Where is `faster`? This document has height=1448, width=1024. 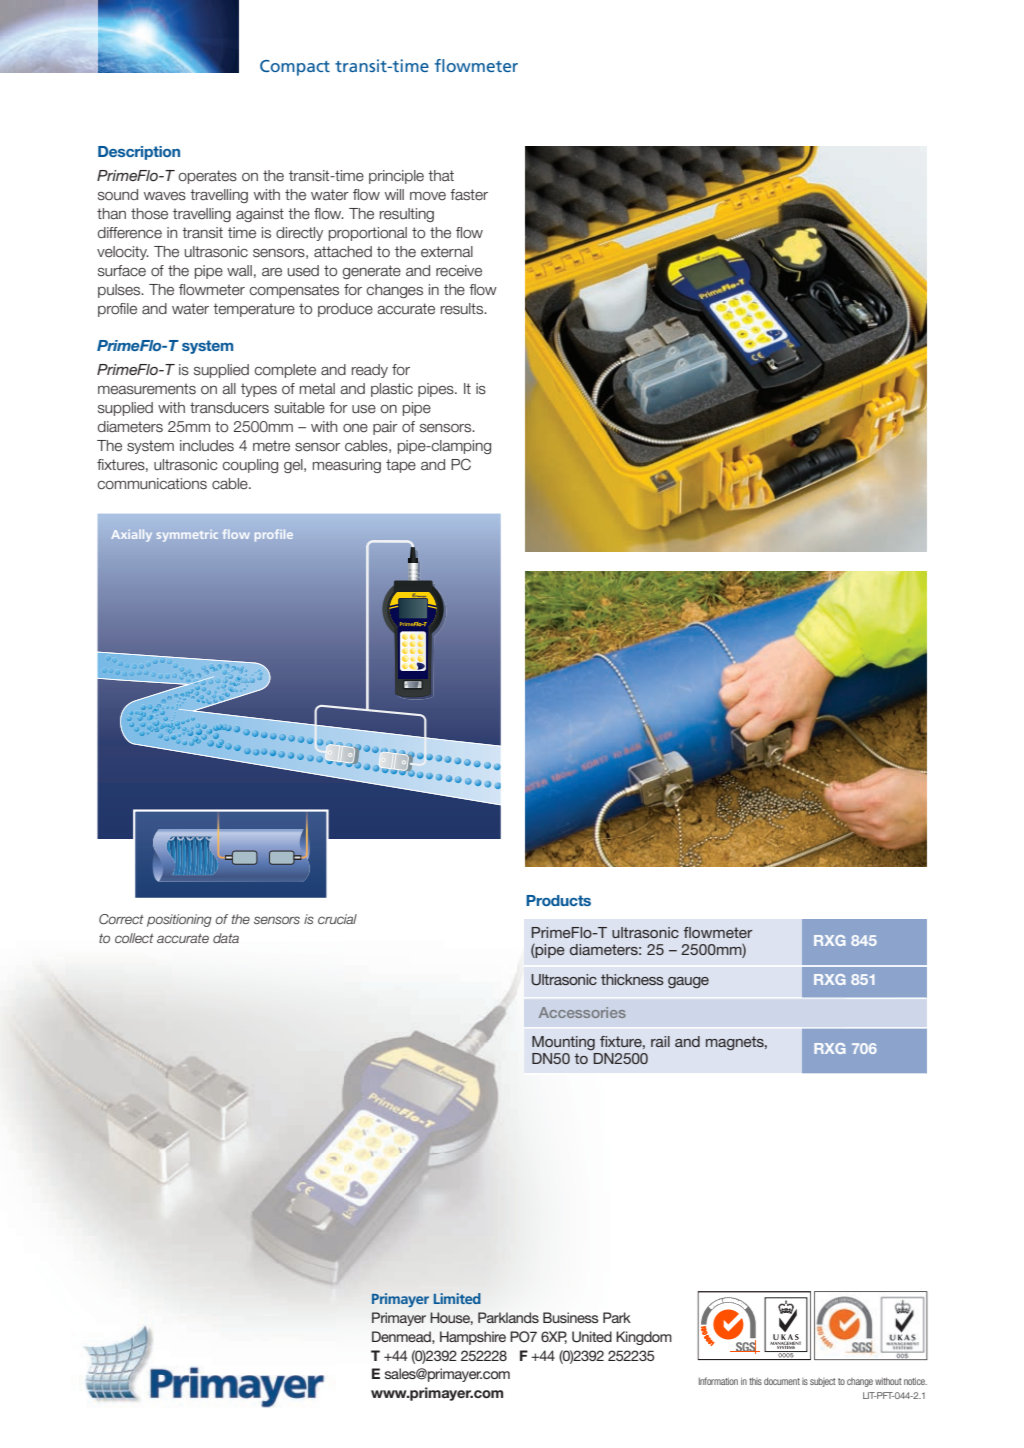
faster is located at coordinates (469, 195).
